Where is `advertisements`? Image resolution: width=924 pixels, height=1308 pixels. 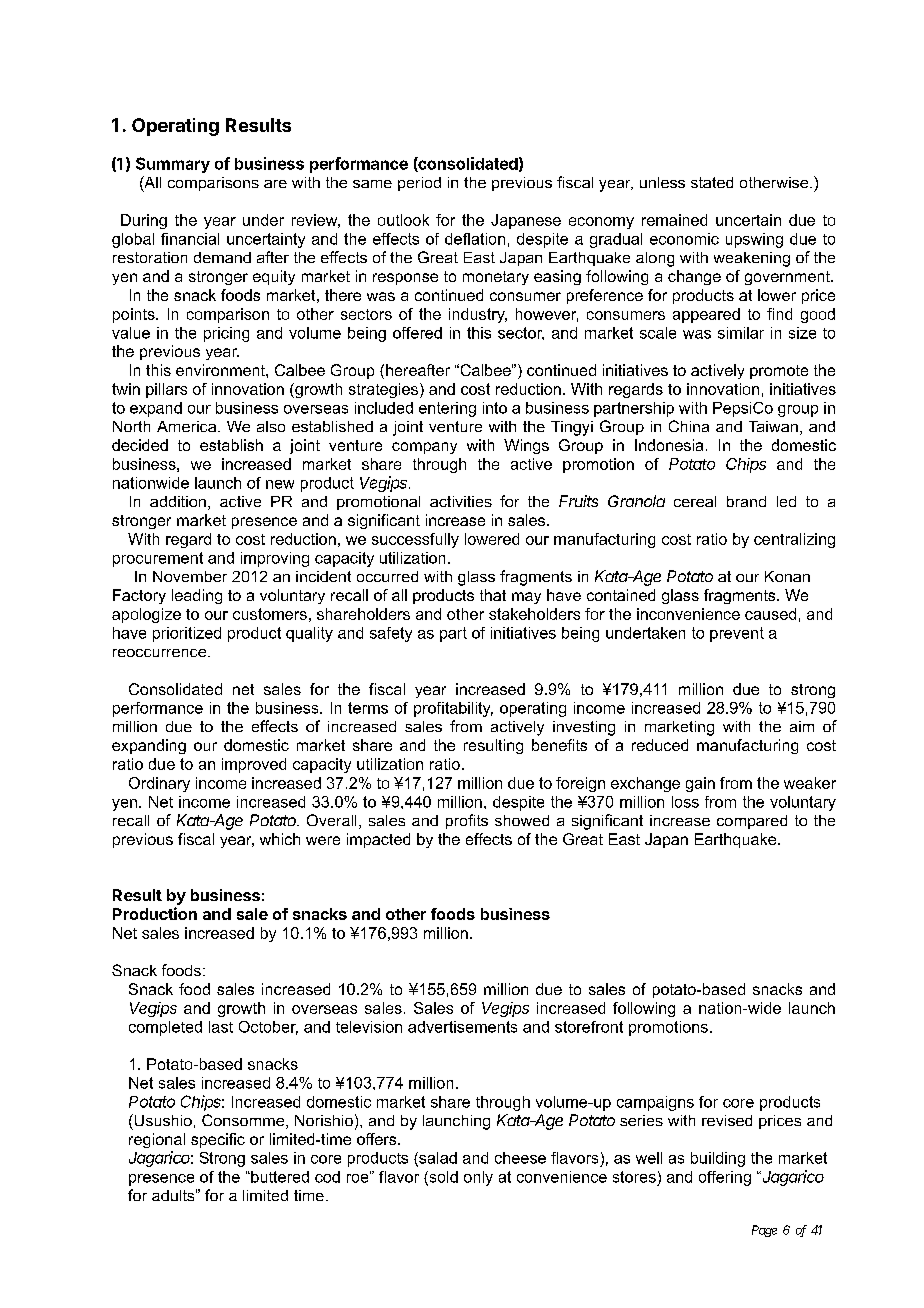 advertisements is located at coordinates (462, 1027).
